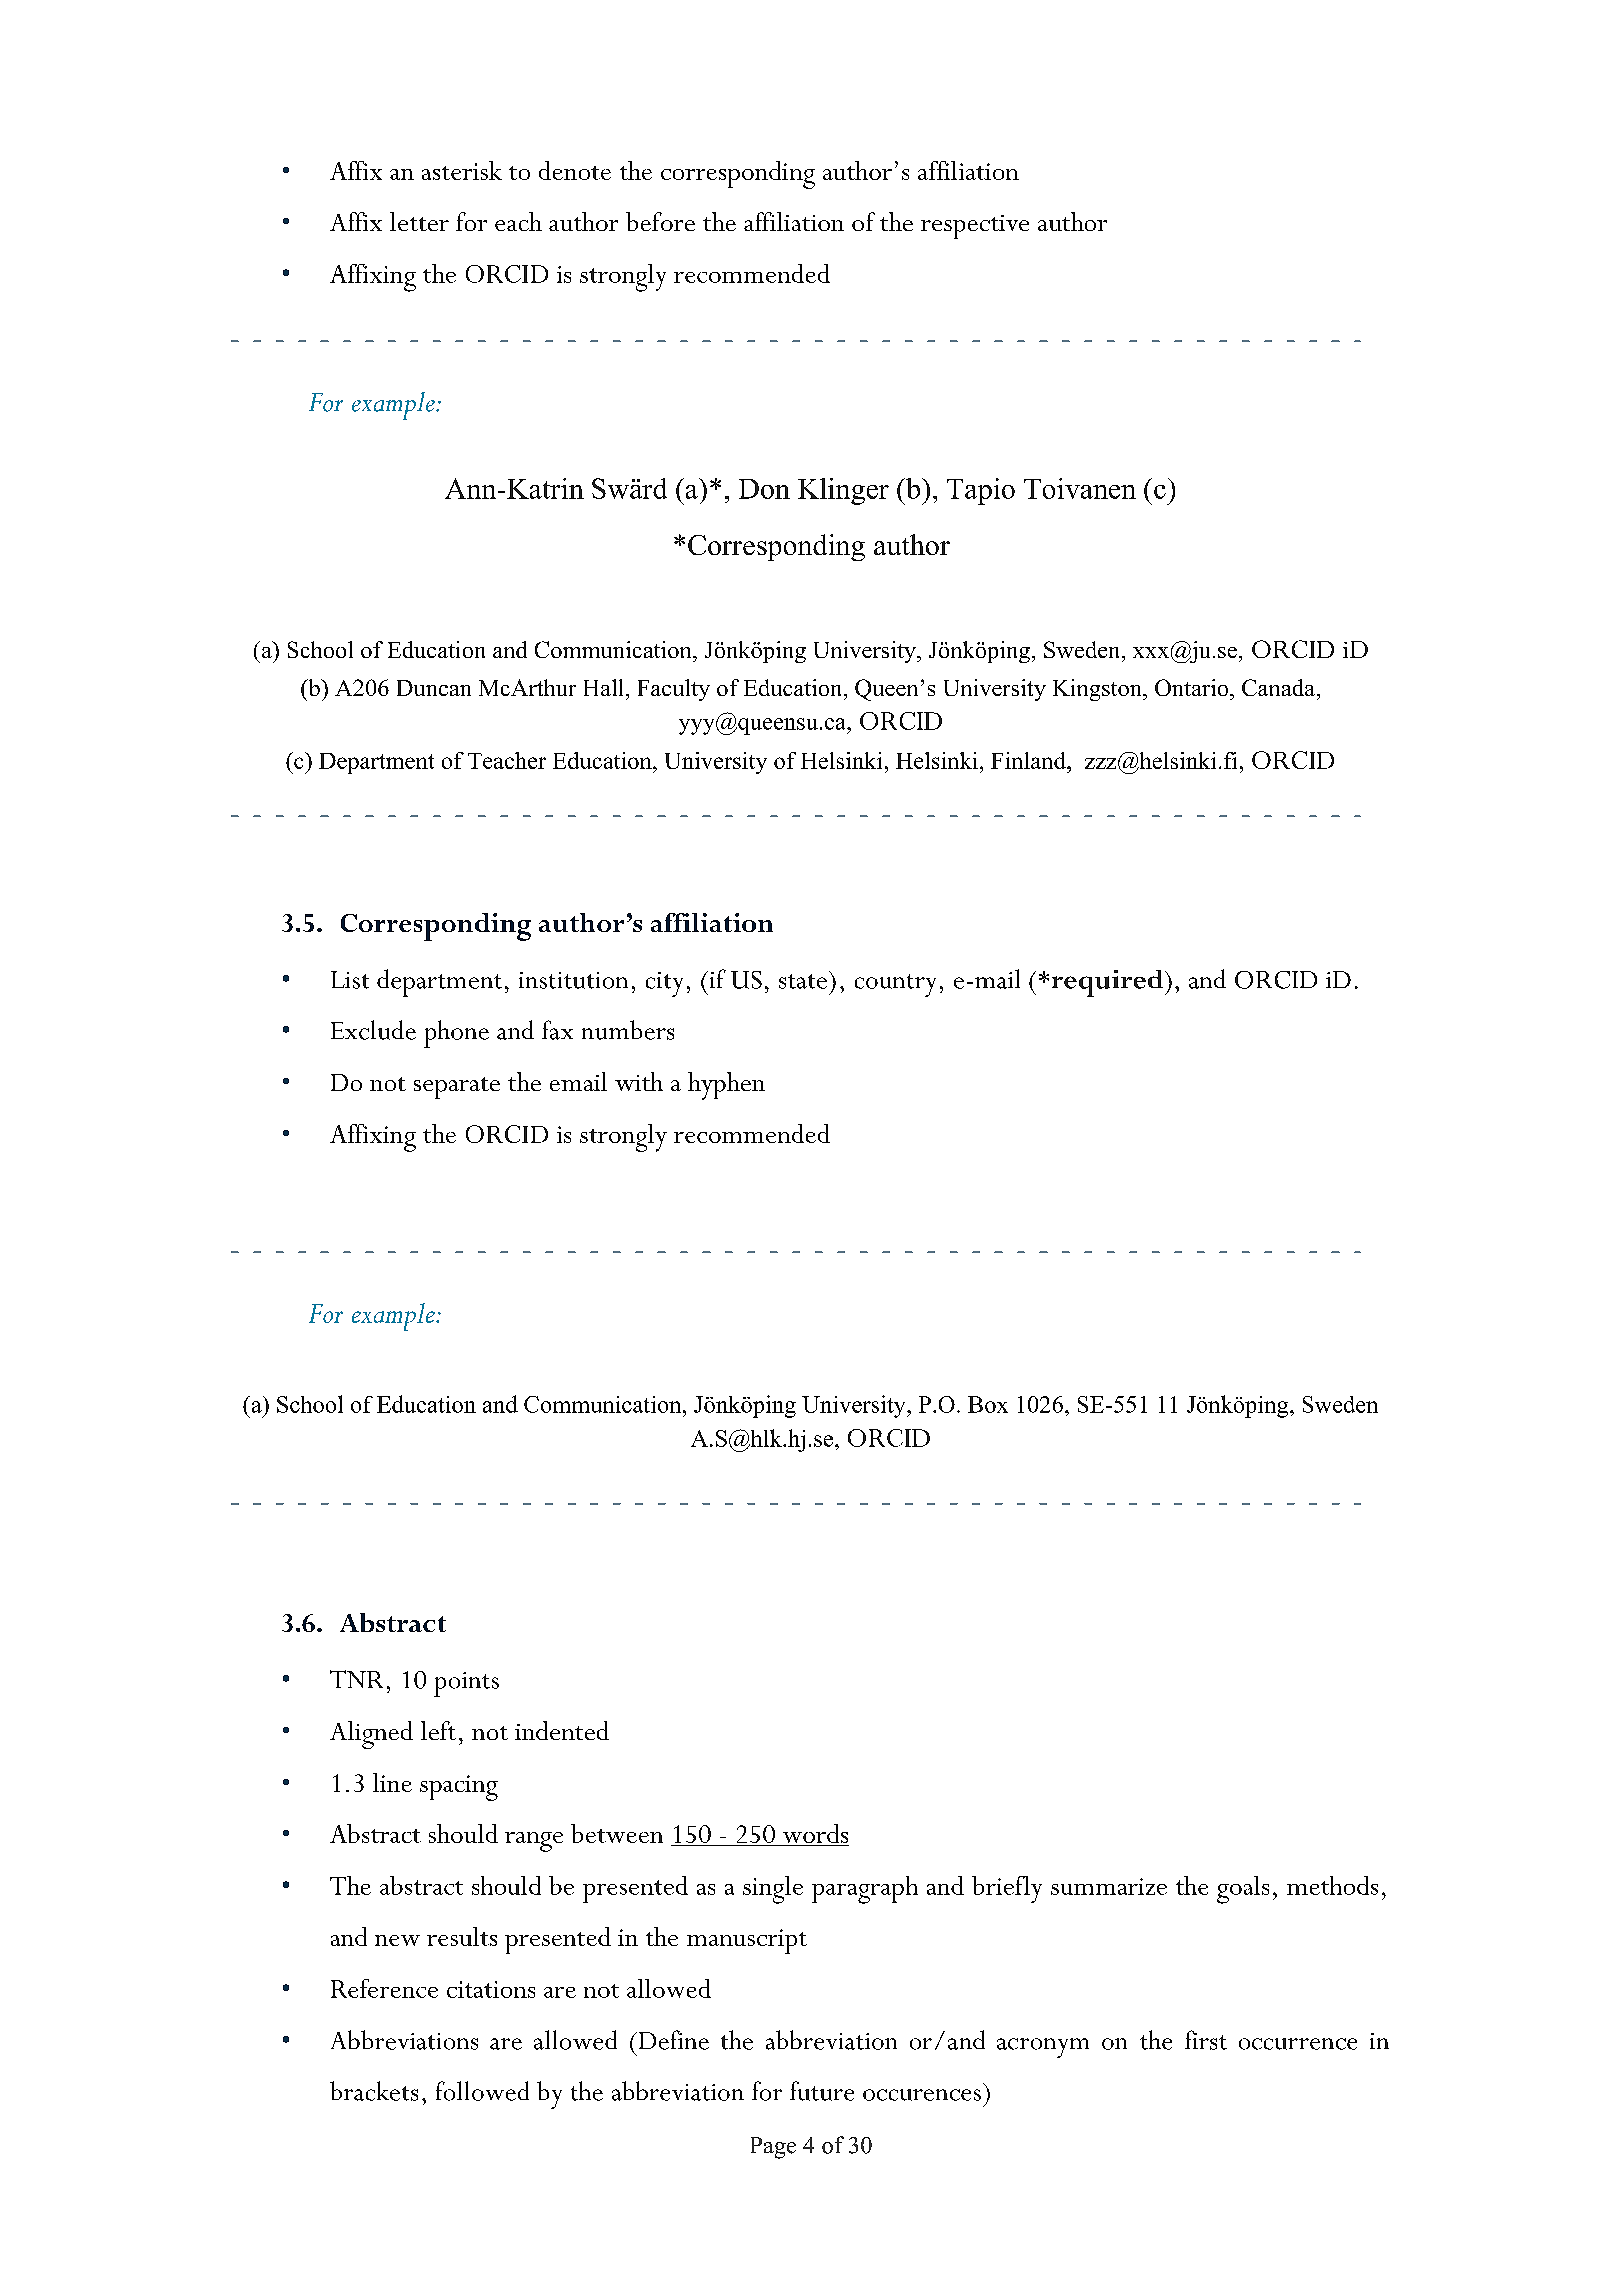  What do you see at coordinates (419, 221) in the image?
I see `letter` at bounding box center [419, 221].
